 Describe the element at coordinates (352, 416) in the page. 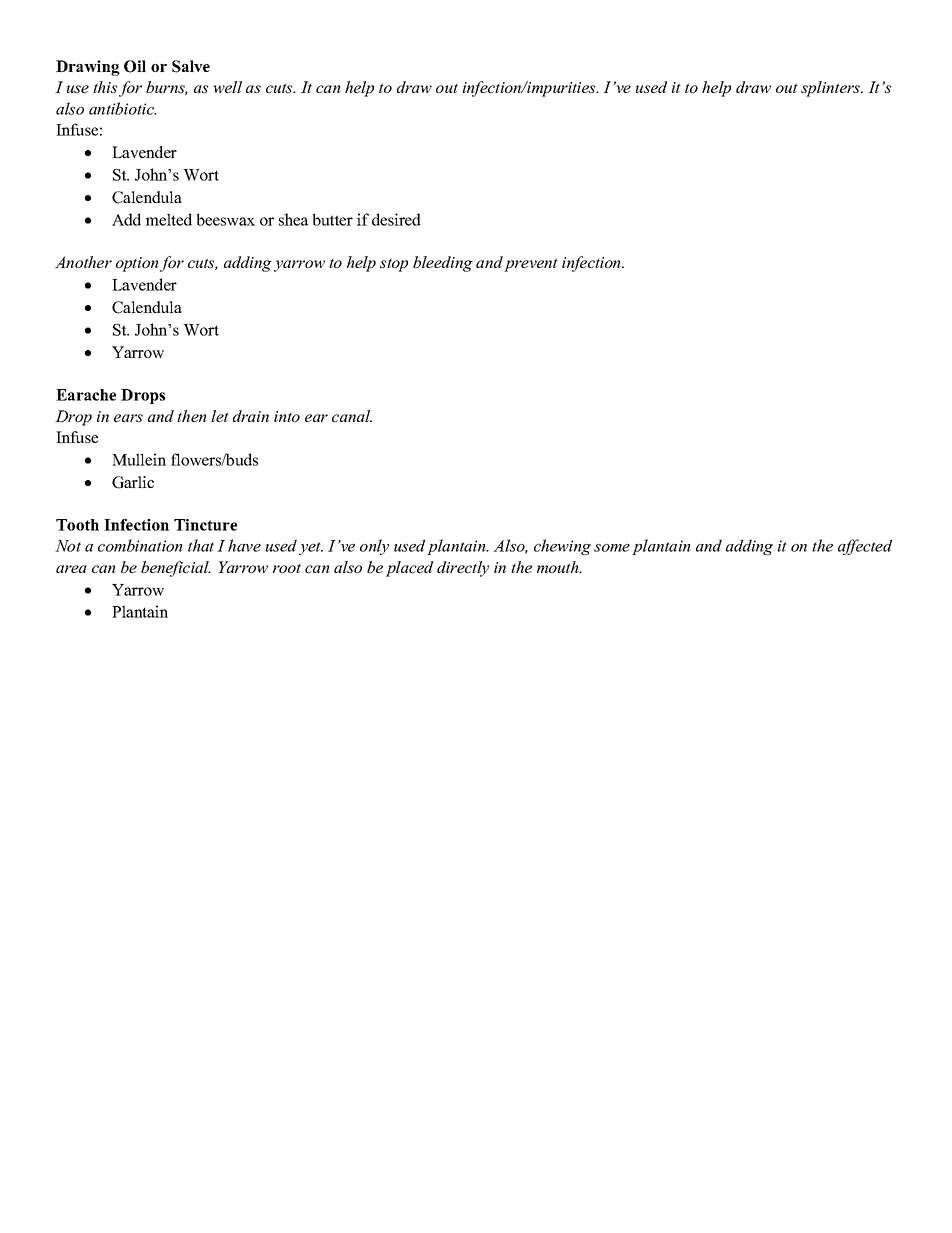

I see `canal` at that location.
